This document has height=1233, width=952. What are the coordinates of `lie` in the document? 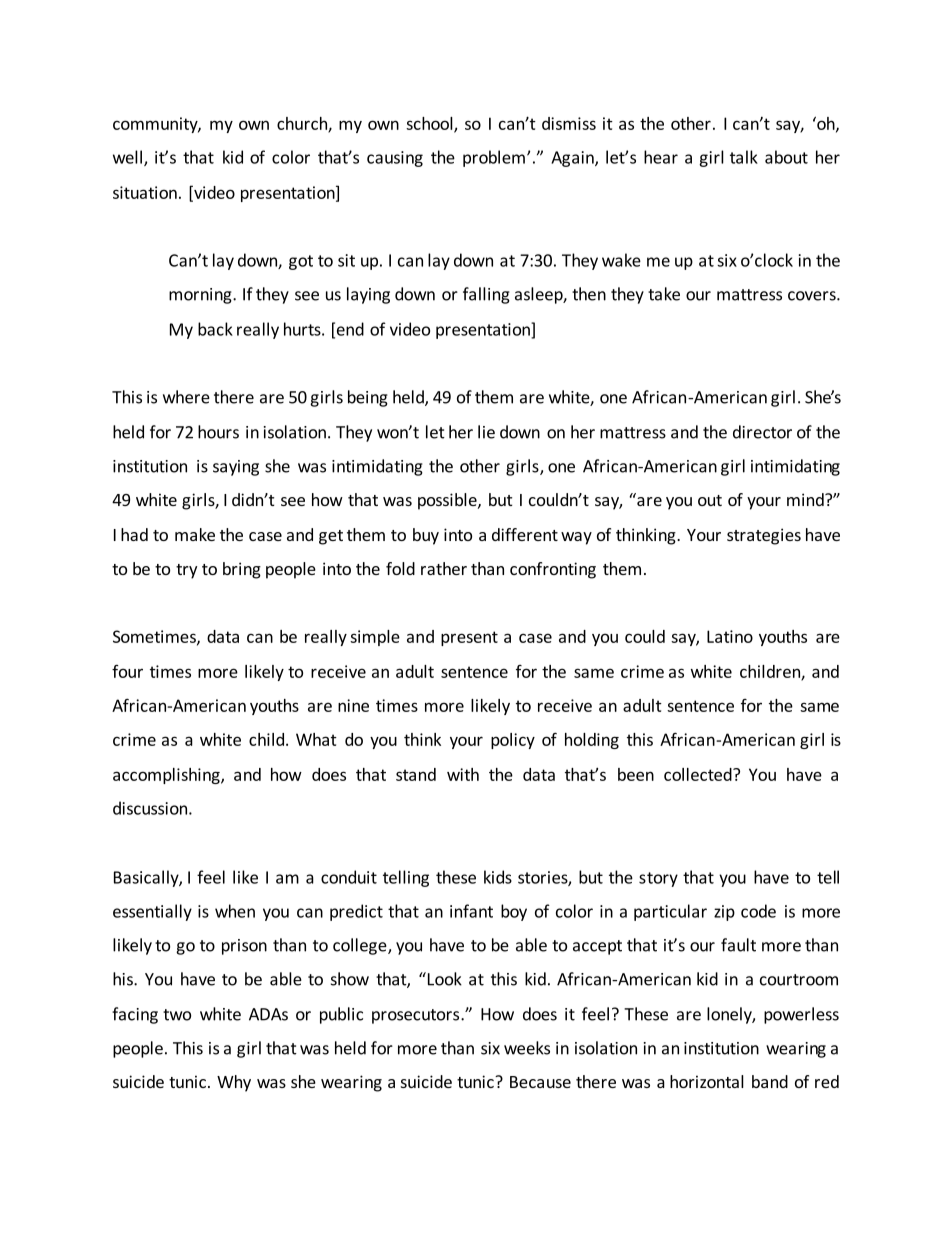 It's located at (486, 432).
